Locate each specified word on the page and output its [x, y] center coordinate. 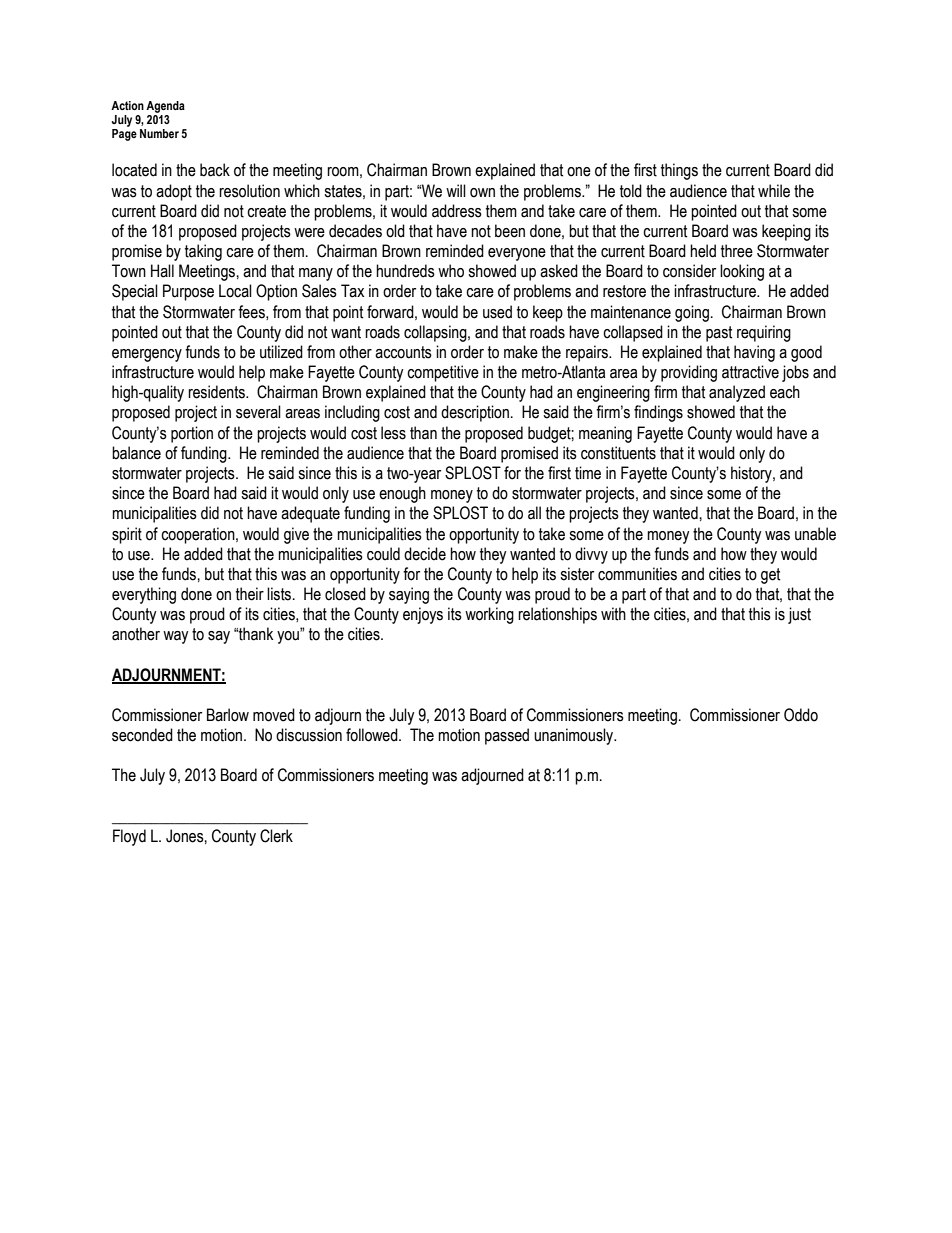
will [456, 190]
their [250, 594]
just [799, 615]
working [489, 615]
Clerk [276, 836]
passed [507, 736]
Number [159, 133]
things [679, 171]
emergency [147, 355]
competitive [443, 373]
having [754, 353]
